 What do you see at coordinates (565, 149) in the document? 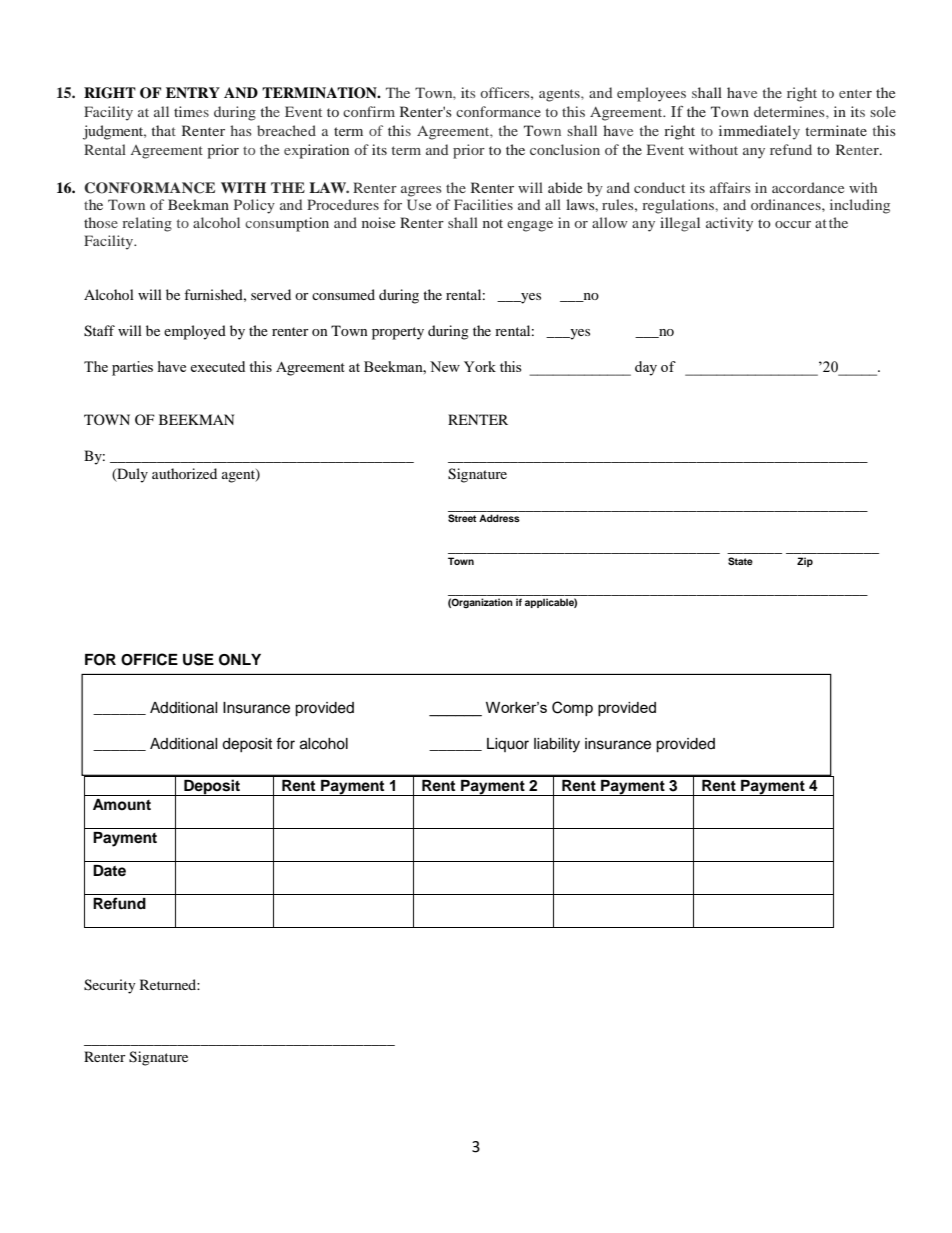
I see `conclusion` at bounding box center [565, 149].
